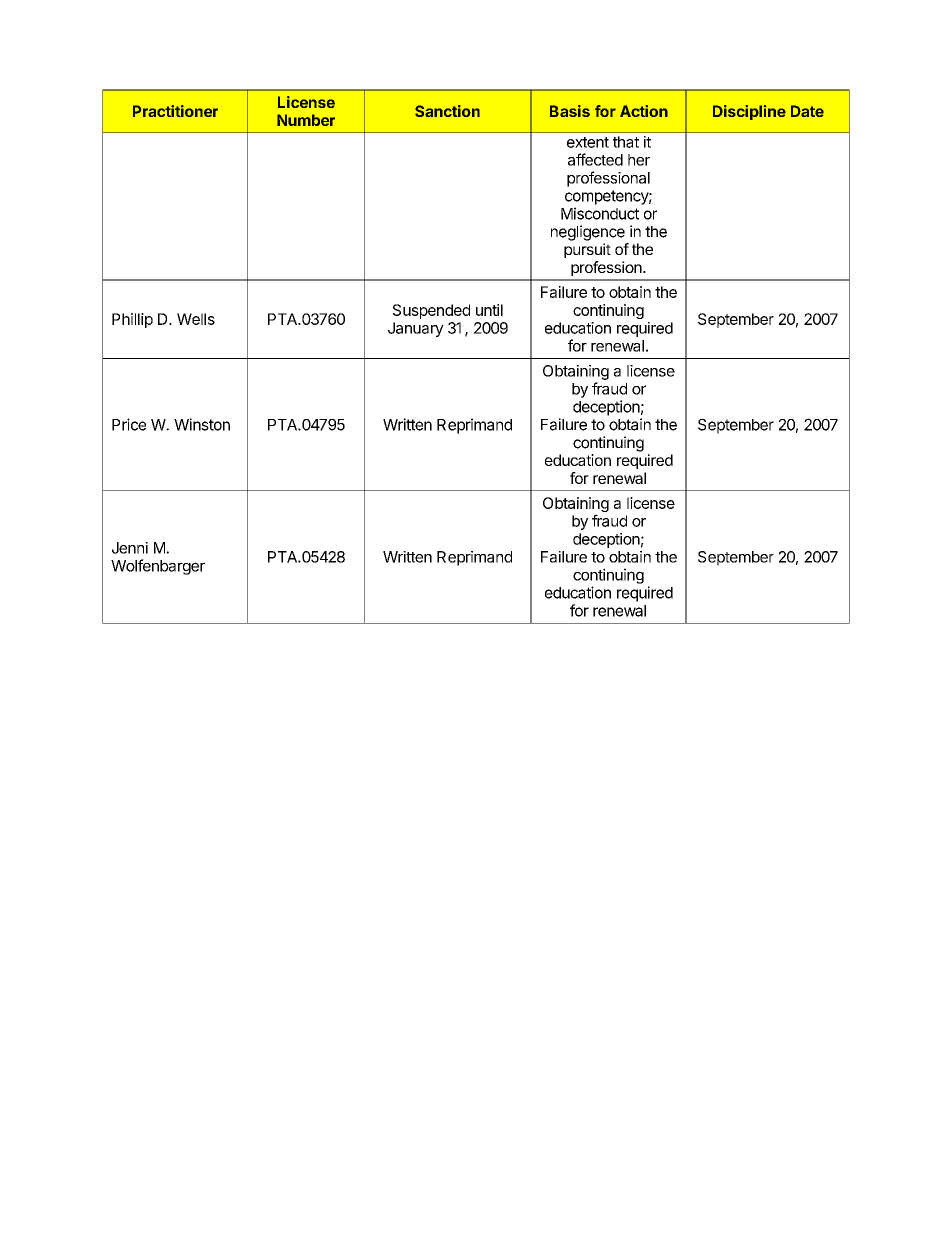 Image resolution: width=952 pixels, height=1233 pixels. I want to click on Price, so click(129, 424).
